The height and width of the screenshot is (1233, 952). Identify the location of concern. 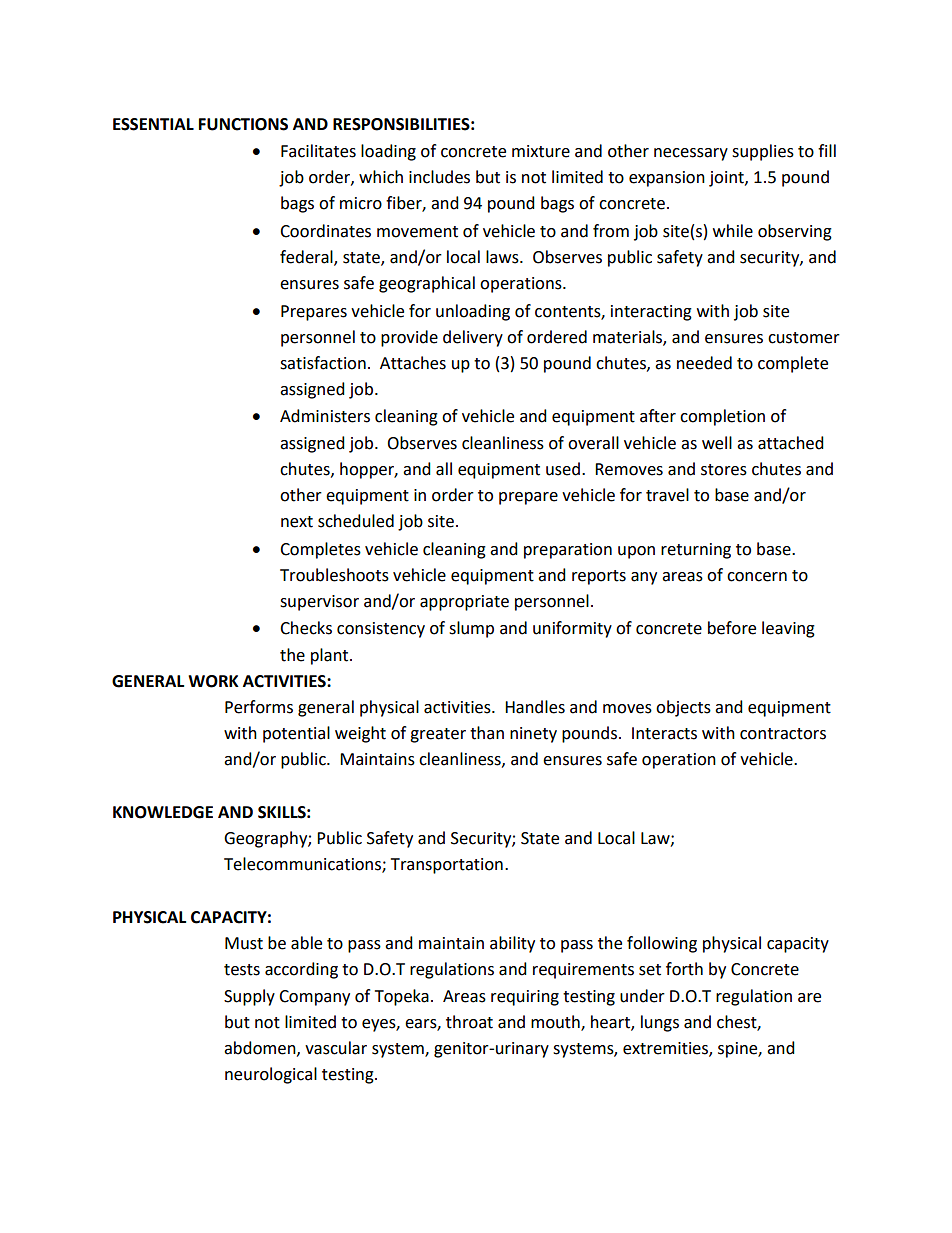
(757, 577).
